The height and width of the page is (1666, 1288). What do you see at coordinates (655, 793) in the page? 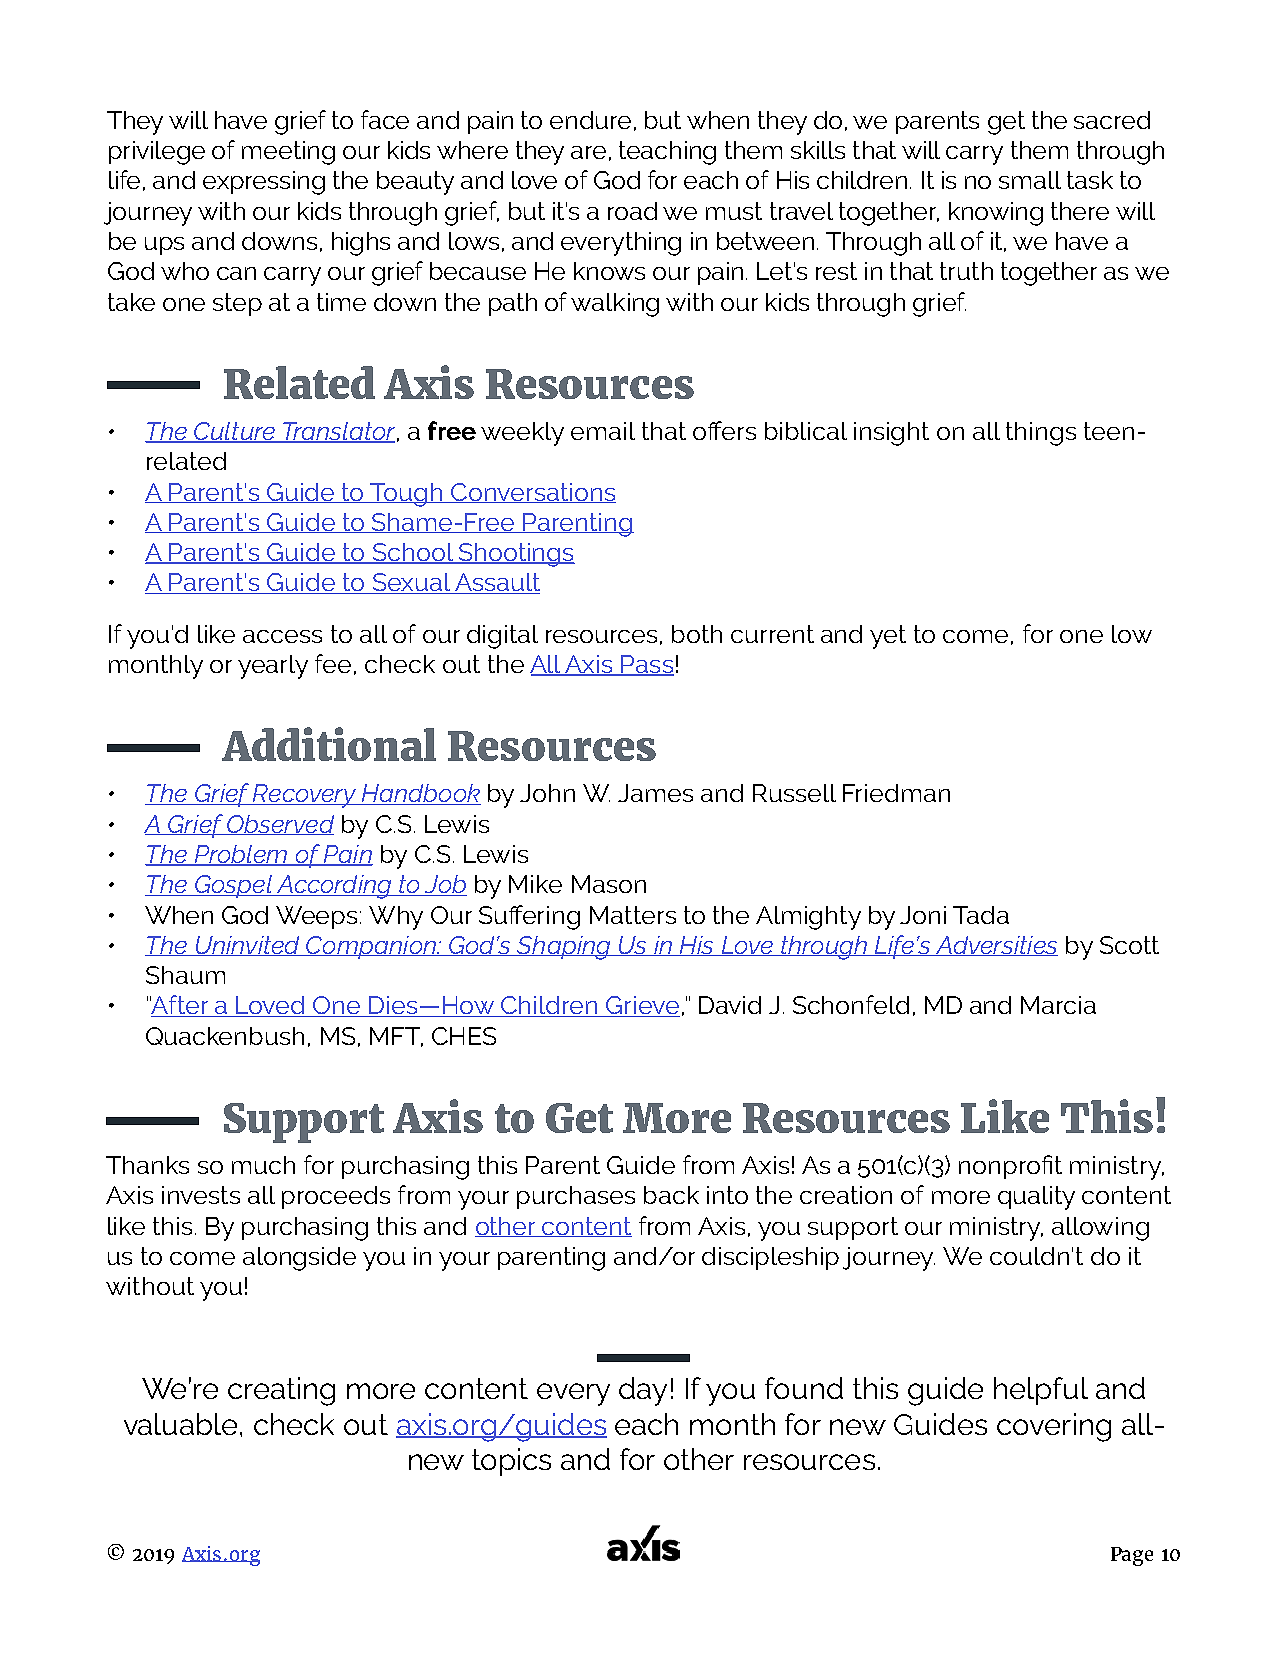
I see `James` at bounding box center [655, 793].
